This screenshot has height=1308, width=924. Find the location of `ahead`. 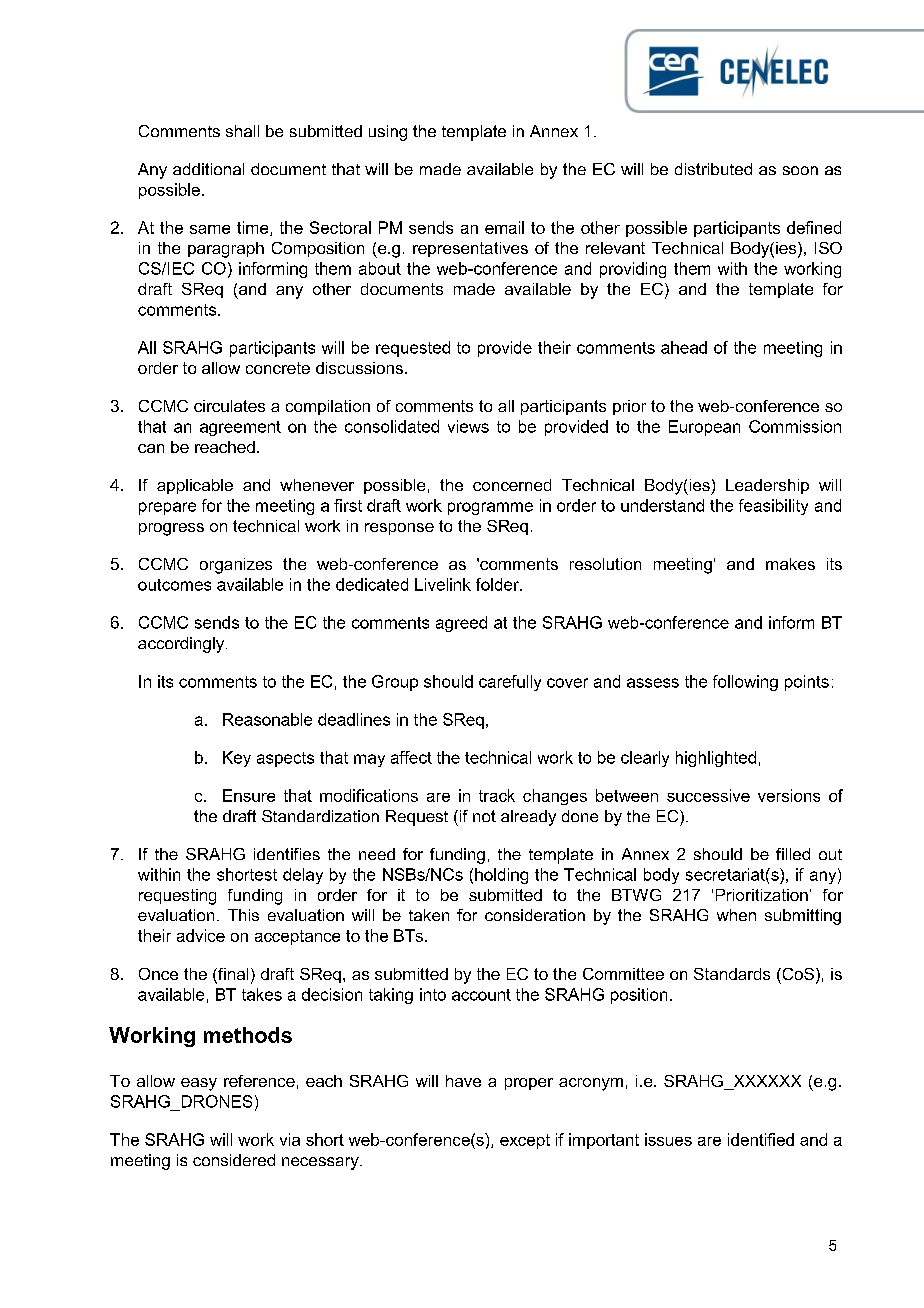

ahead is located at coordinates (684, 347).
